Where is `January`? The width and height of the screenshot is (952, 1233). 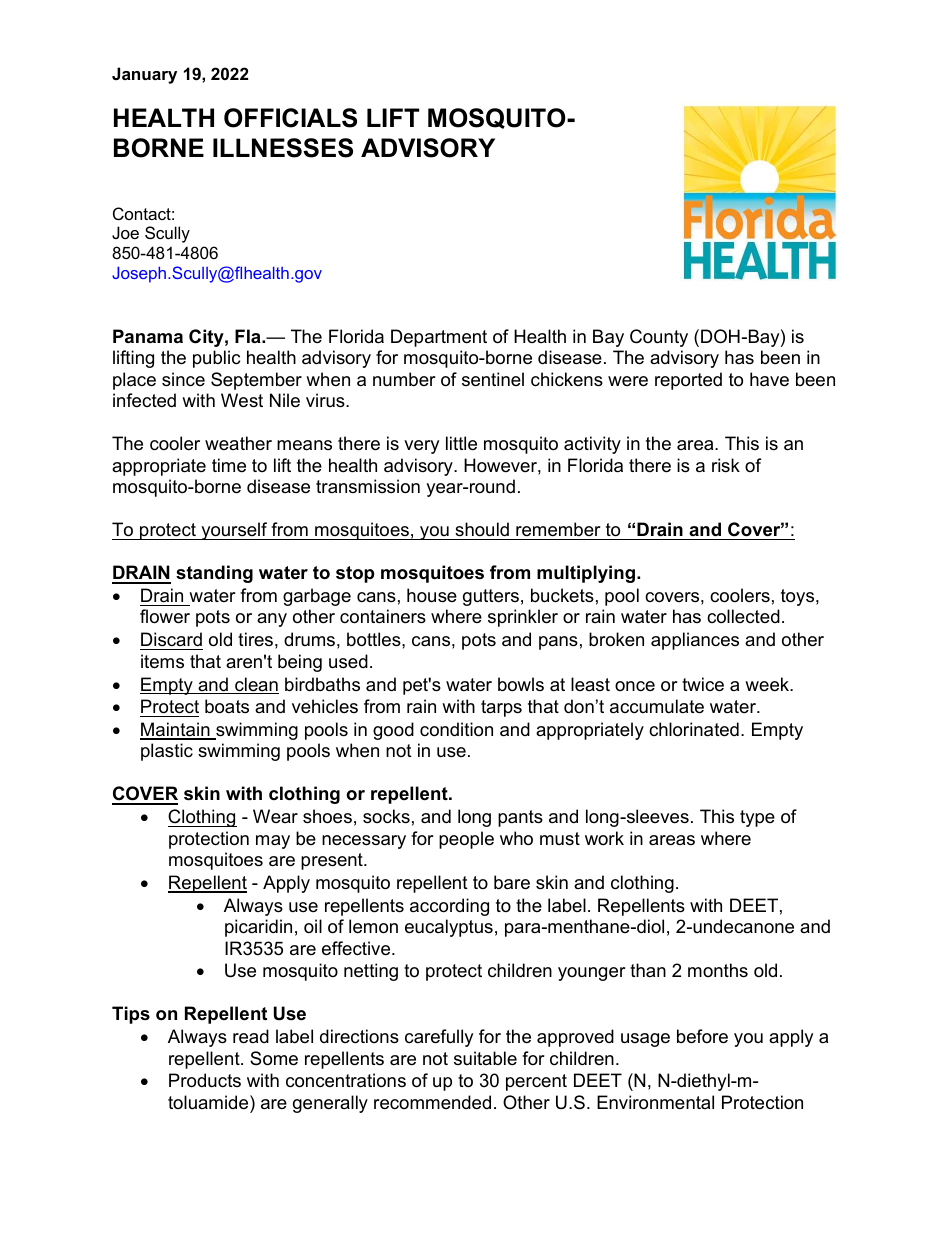
January is located at coordinates (144, 75).
